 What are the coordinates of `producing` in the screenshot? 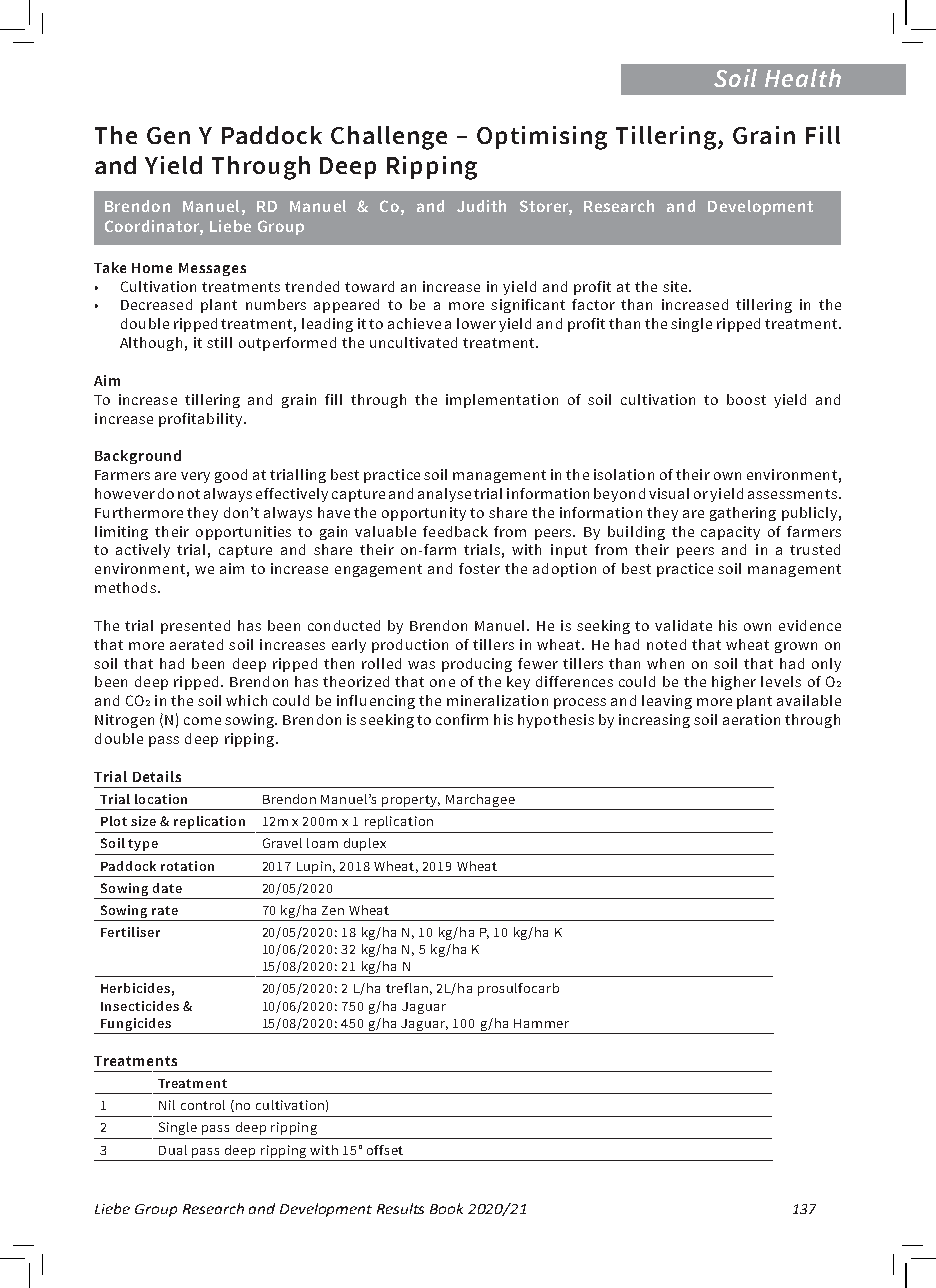 It's located at (477, 665).
